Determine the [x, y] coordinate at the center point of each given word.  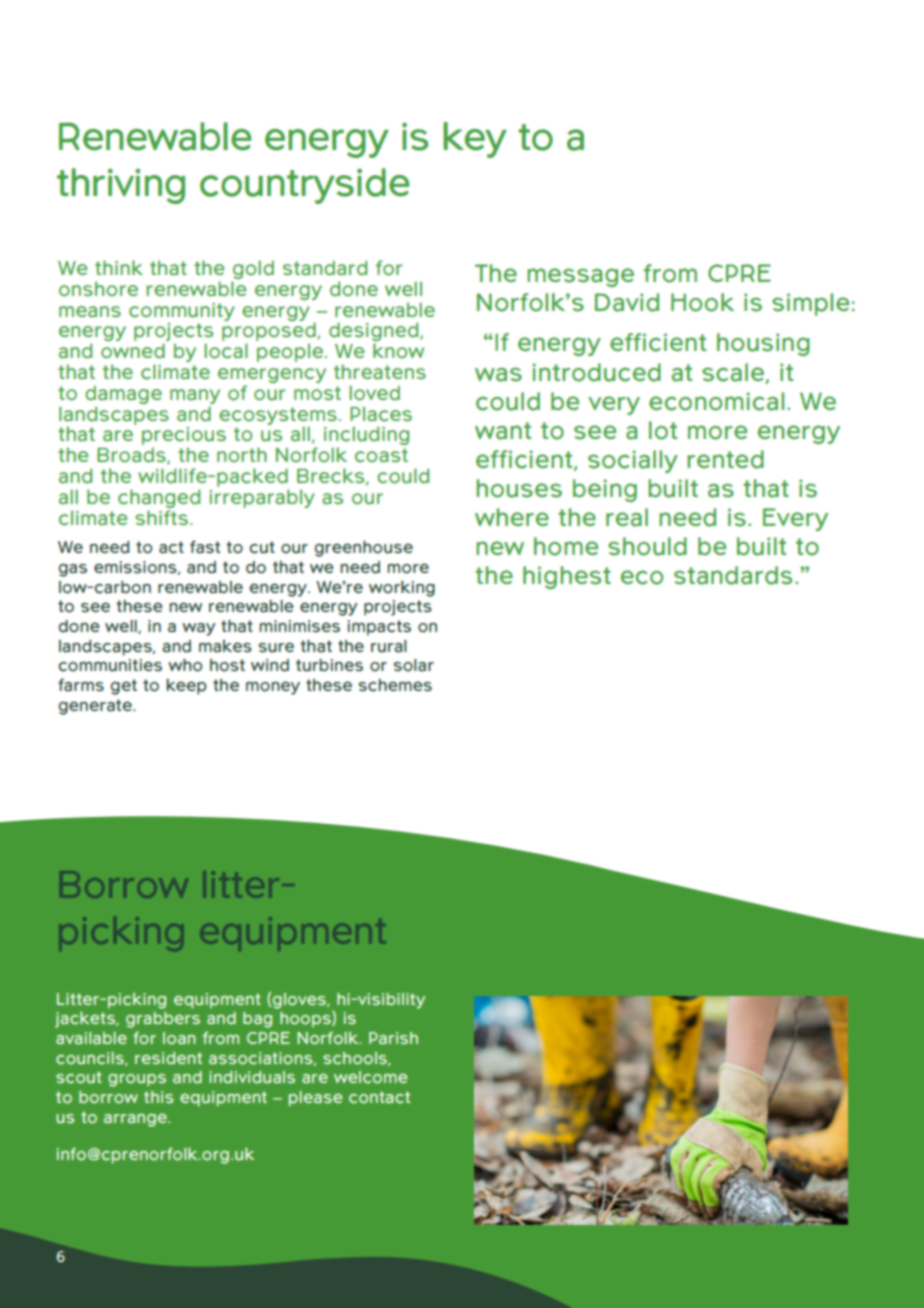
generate [96, 707]
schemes [395, 685]
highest [567, 577]
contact [379, 1097]
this [159, 1097]
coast [381, 455]
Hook [702, 302]
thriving [121, 186]
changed [159, 500]
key [475, 140]
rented [725, 459]
